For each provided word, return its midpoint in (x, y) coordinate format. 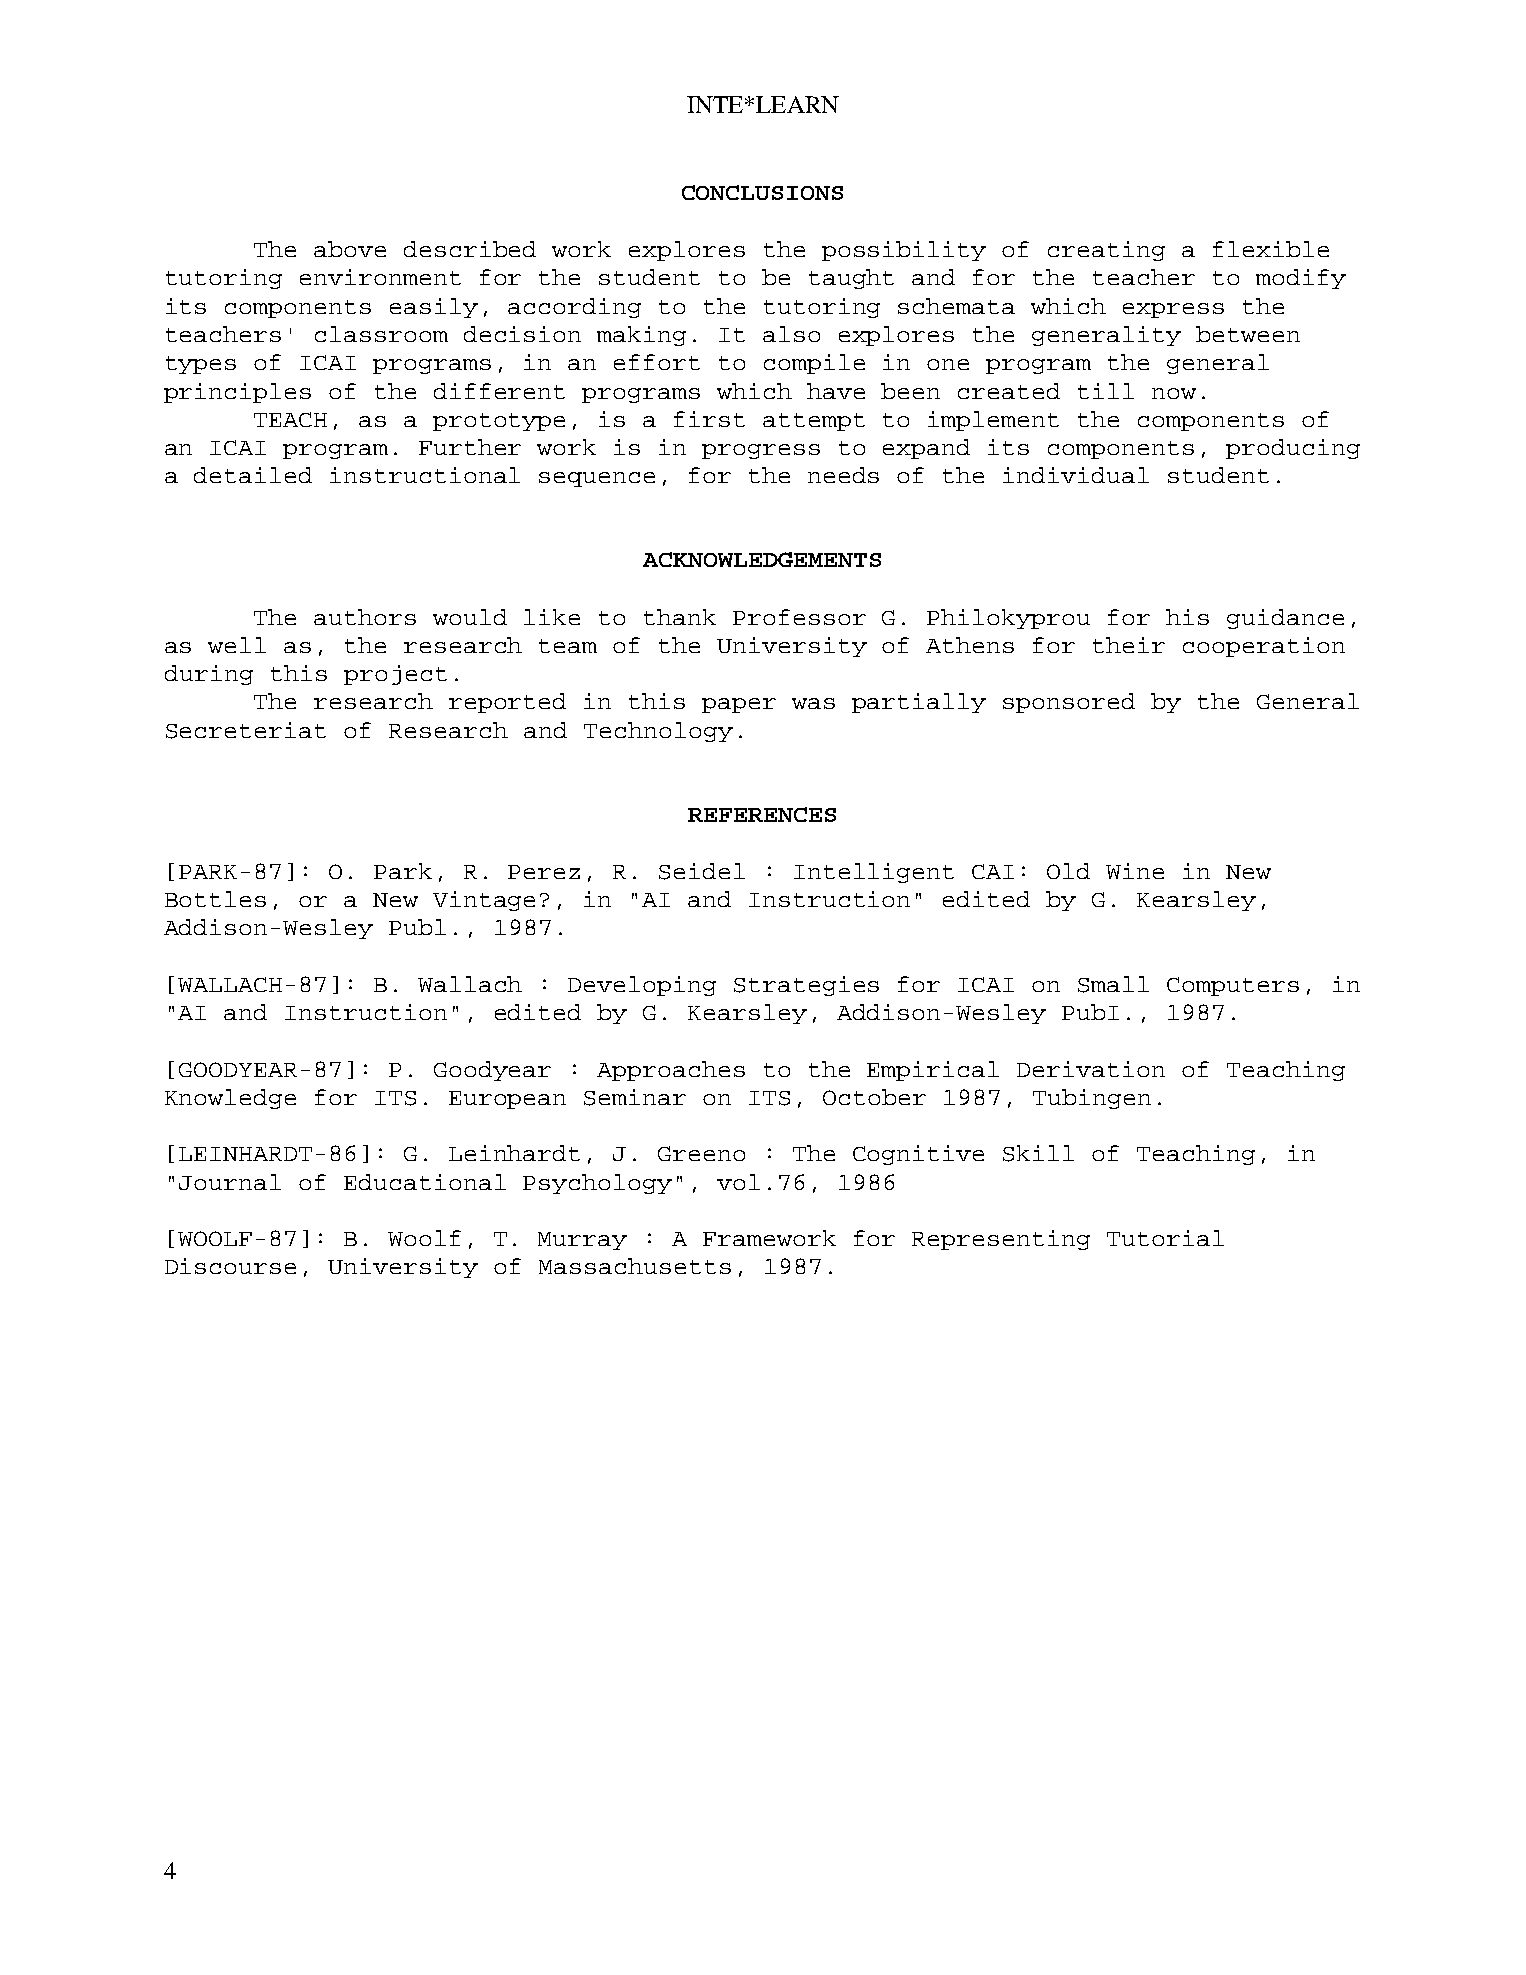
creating (1106, 251)
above (350, 249)
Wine (1135, 871)
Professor (799, 617)
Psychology (597, 1184)
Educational (425, 1182)
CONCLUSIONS (762, 192)
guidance (1285, 619)
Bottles (215, 899)
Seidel (702, 871)
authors (365, 617)
